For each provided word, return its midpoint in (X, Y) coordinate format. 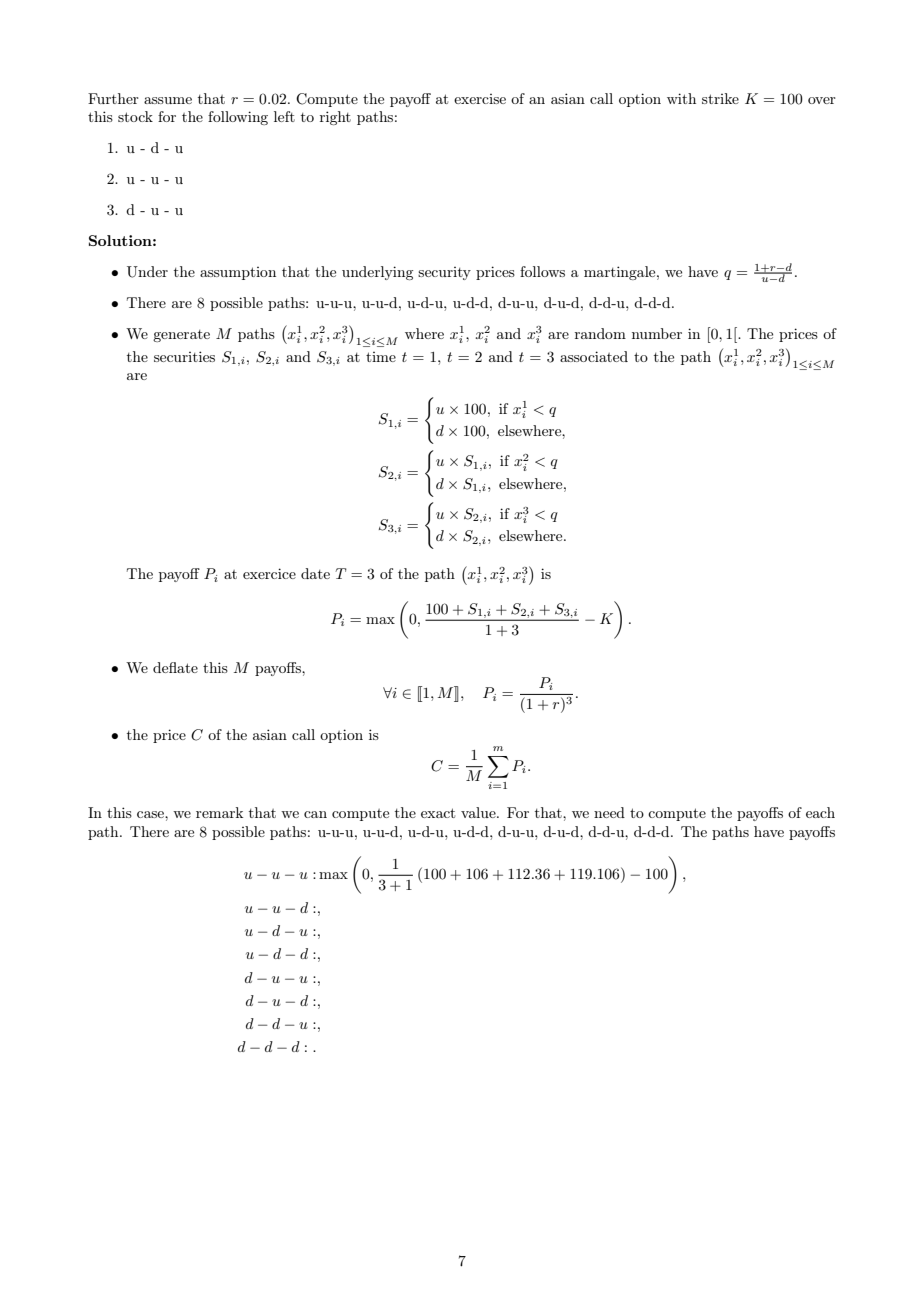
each (820, 812)
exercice (269, 573)
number (657, 333)
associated (594, 356)
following (238, 118)
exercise (480, 99)
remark (219, 812)
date (315, 573)
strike (720, 98)
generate (181, 336)
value (479, 812)
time (381, 357)
